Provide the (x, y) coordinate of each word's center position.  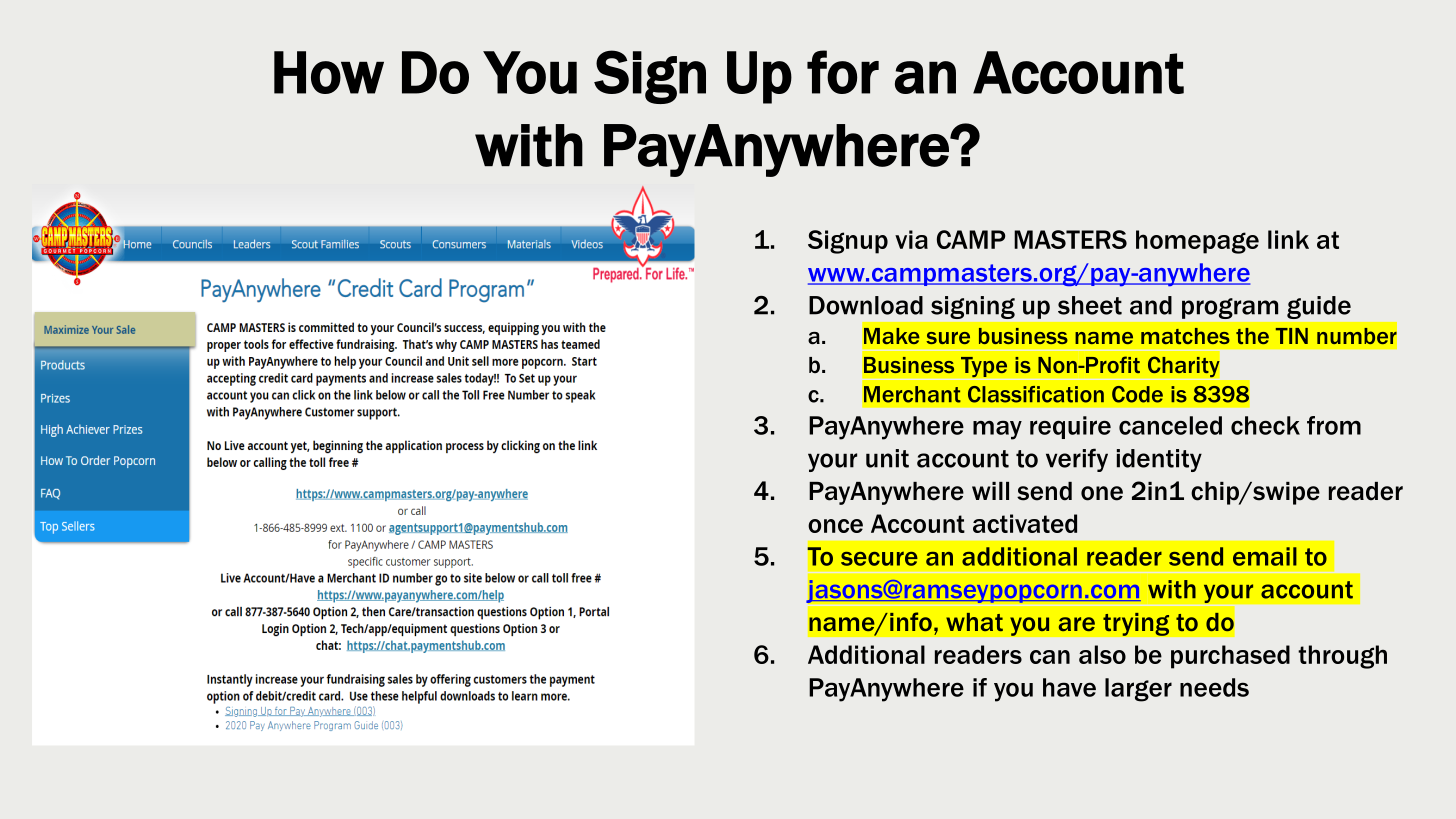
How (329, 72)
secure (879, 559)
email (1265, 556)
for (843, 72)
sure (948, 338)
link (1288, 239)
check (1265, 425)
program (1230, 308)
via (911, 239)
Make (892, 336)
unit (887, 458)
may (997, 430)
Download (866, 305)
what (974, 622)
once (835, 526)
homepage (1197, 242)
